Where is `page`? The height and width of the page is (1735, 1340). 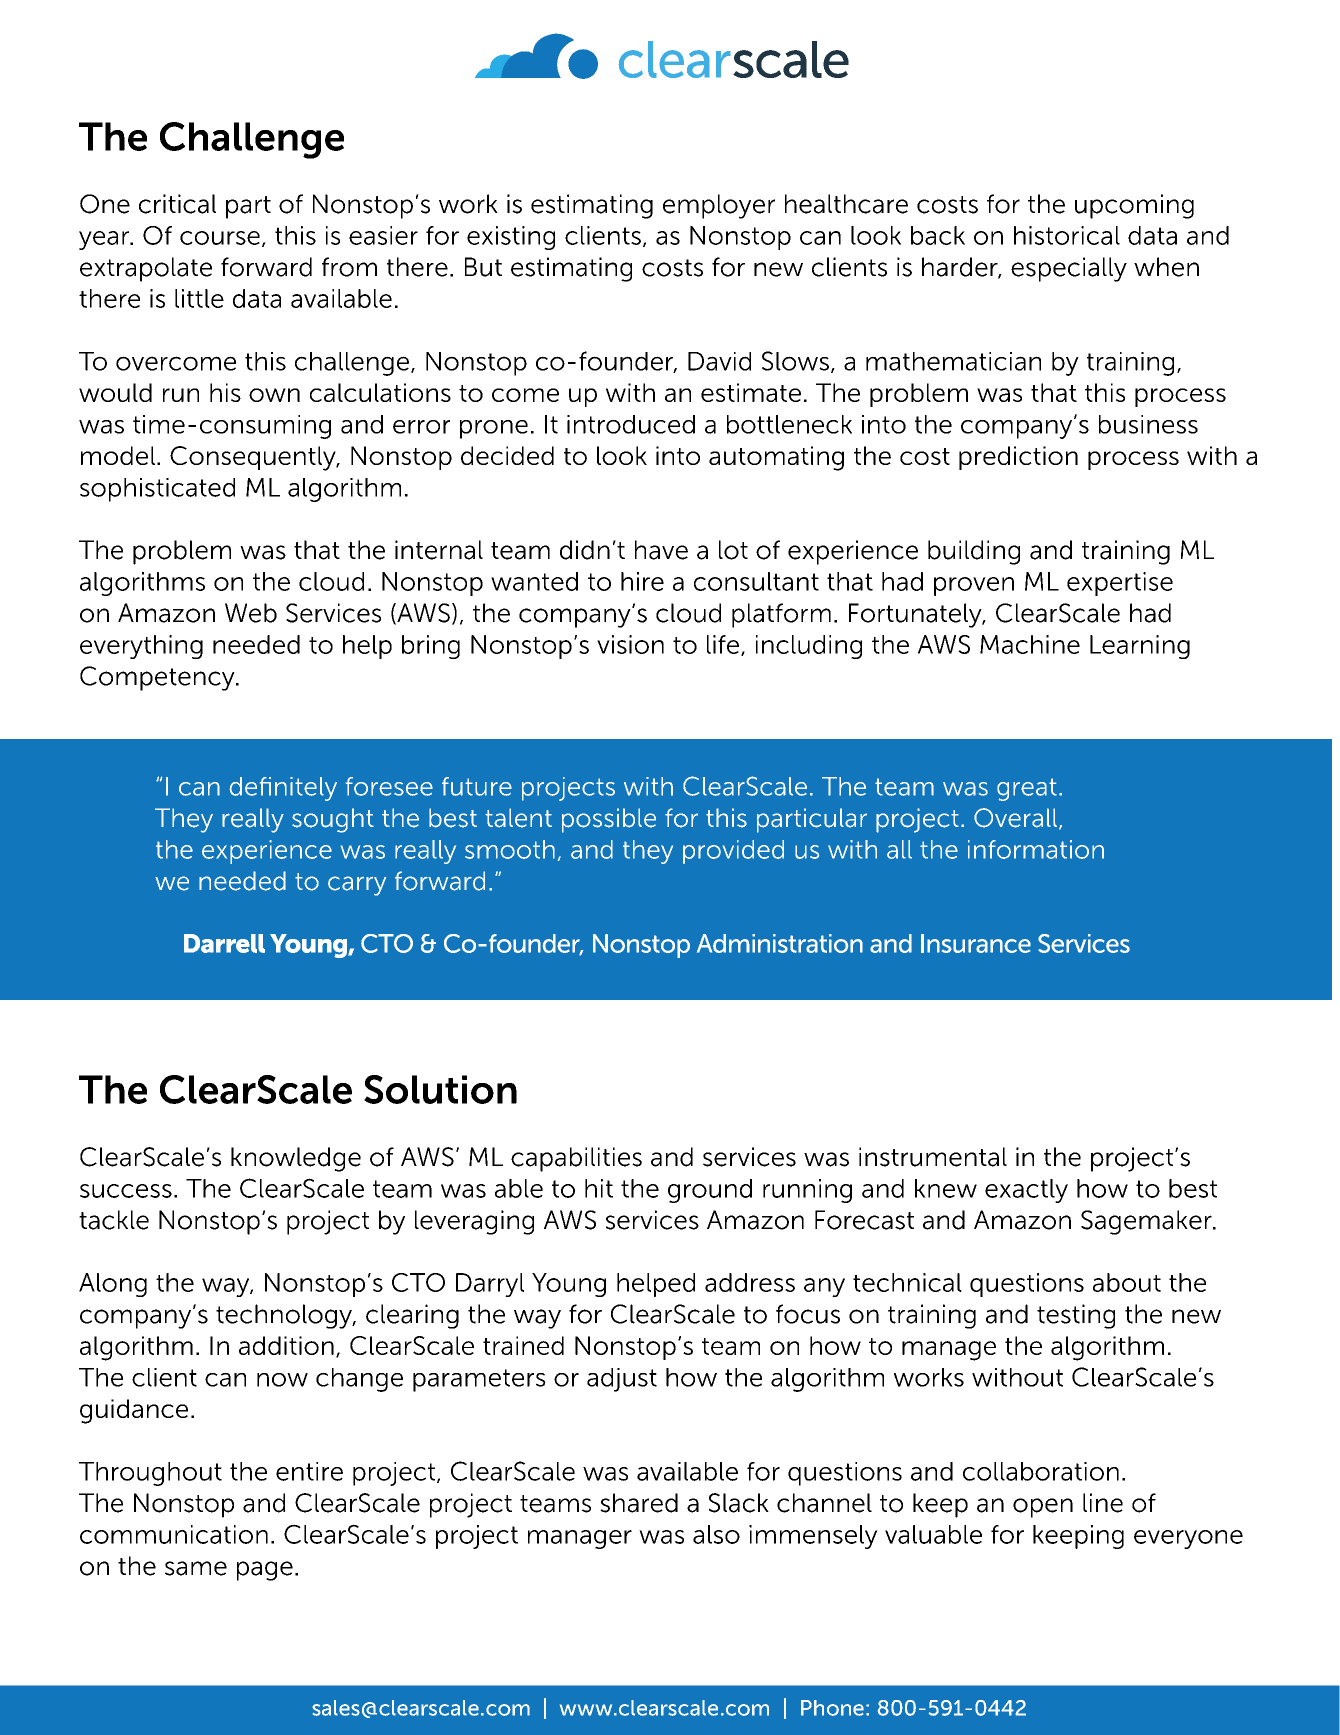 page is located at coordinates (265, 1571).
